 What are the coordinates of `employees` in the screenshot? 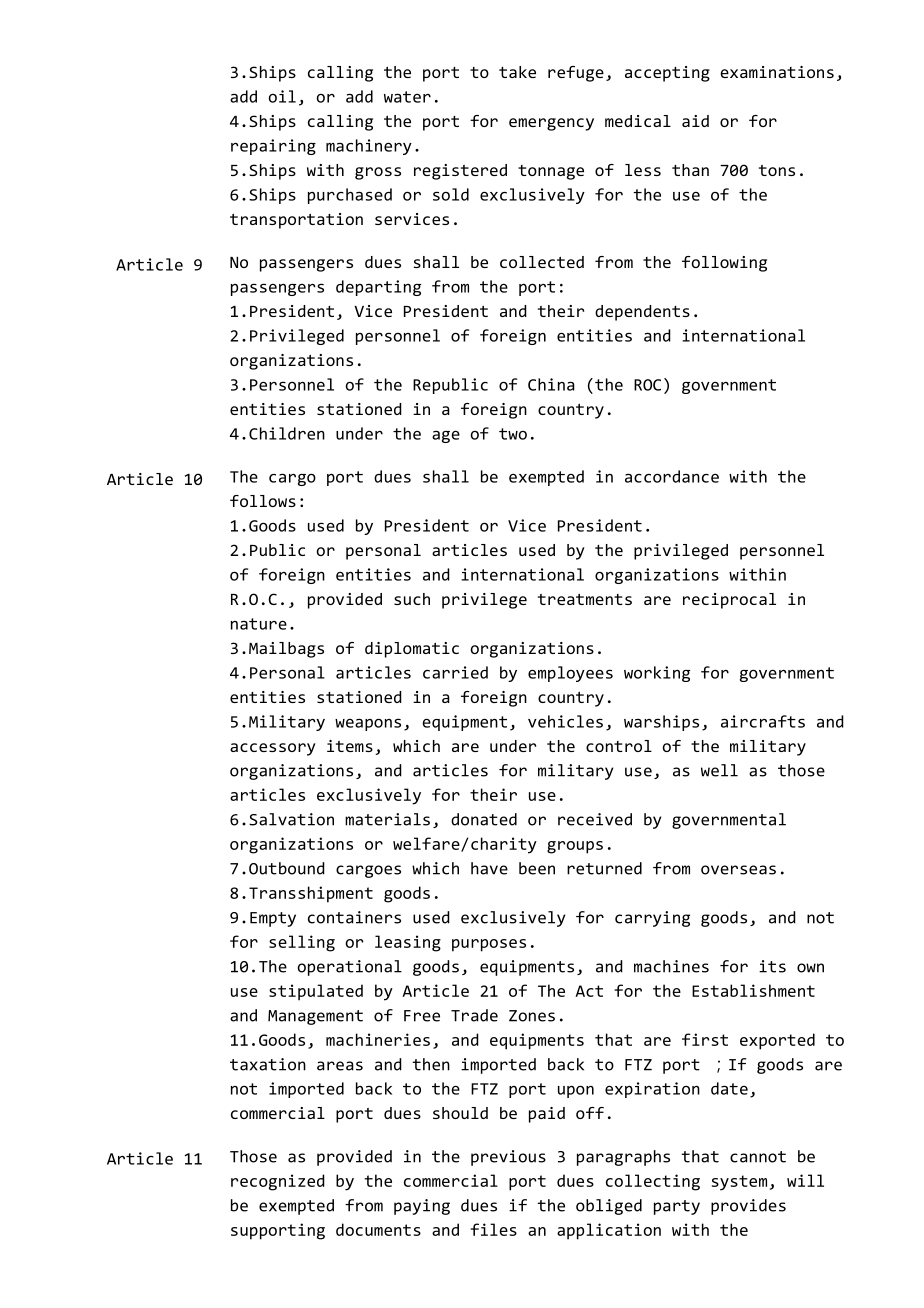 It's located at (570, 674).
